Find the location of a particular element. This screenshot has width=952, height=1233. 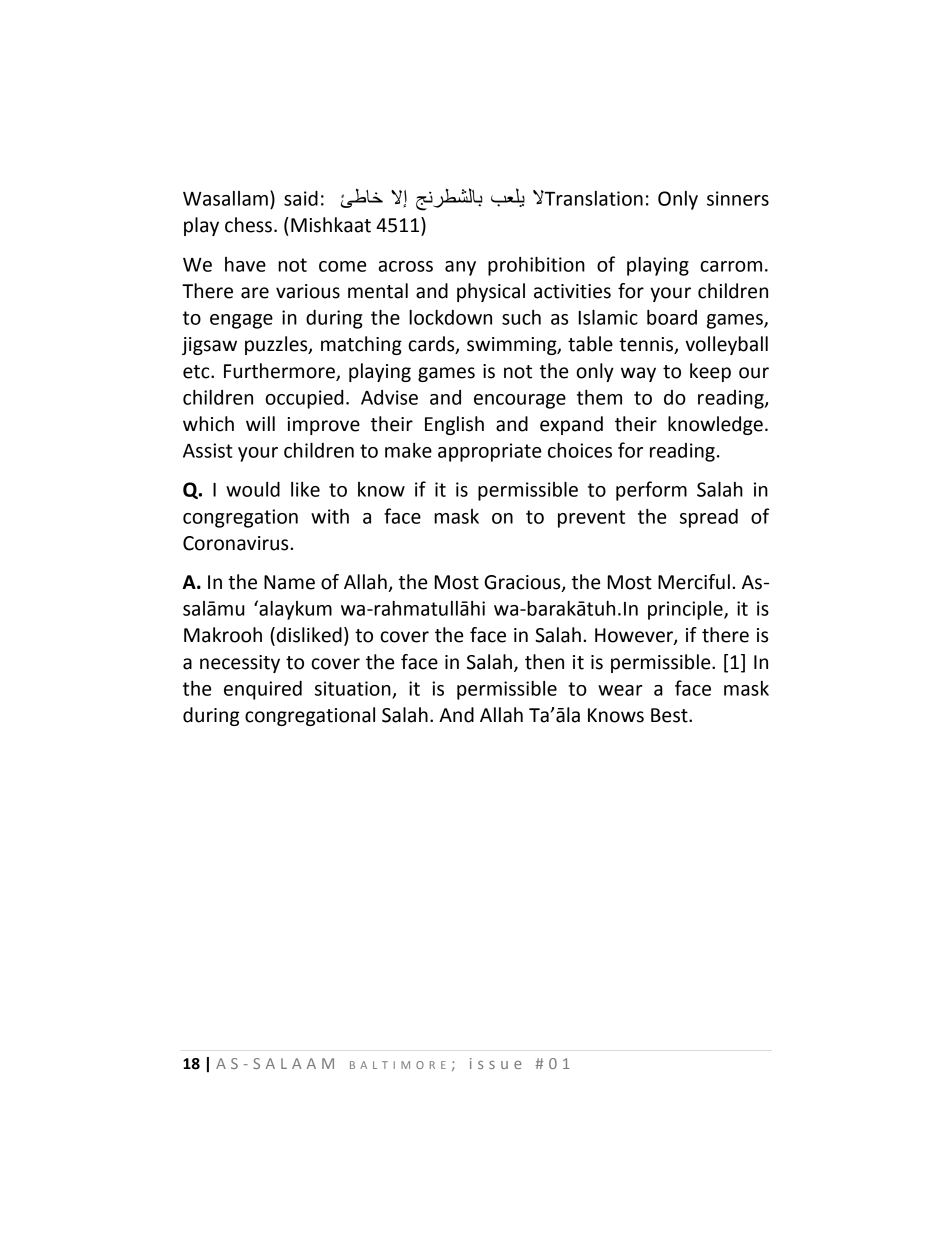

board is located at coordinates (672, 317).
